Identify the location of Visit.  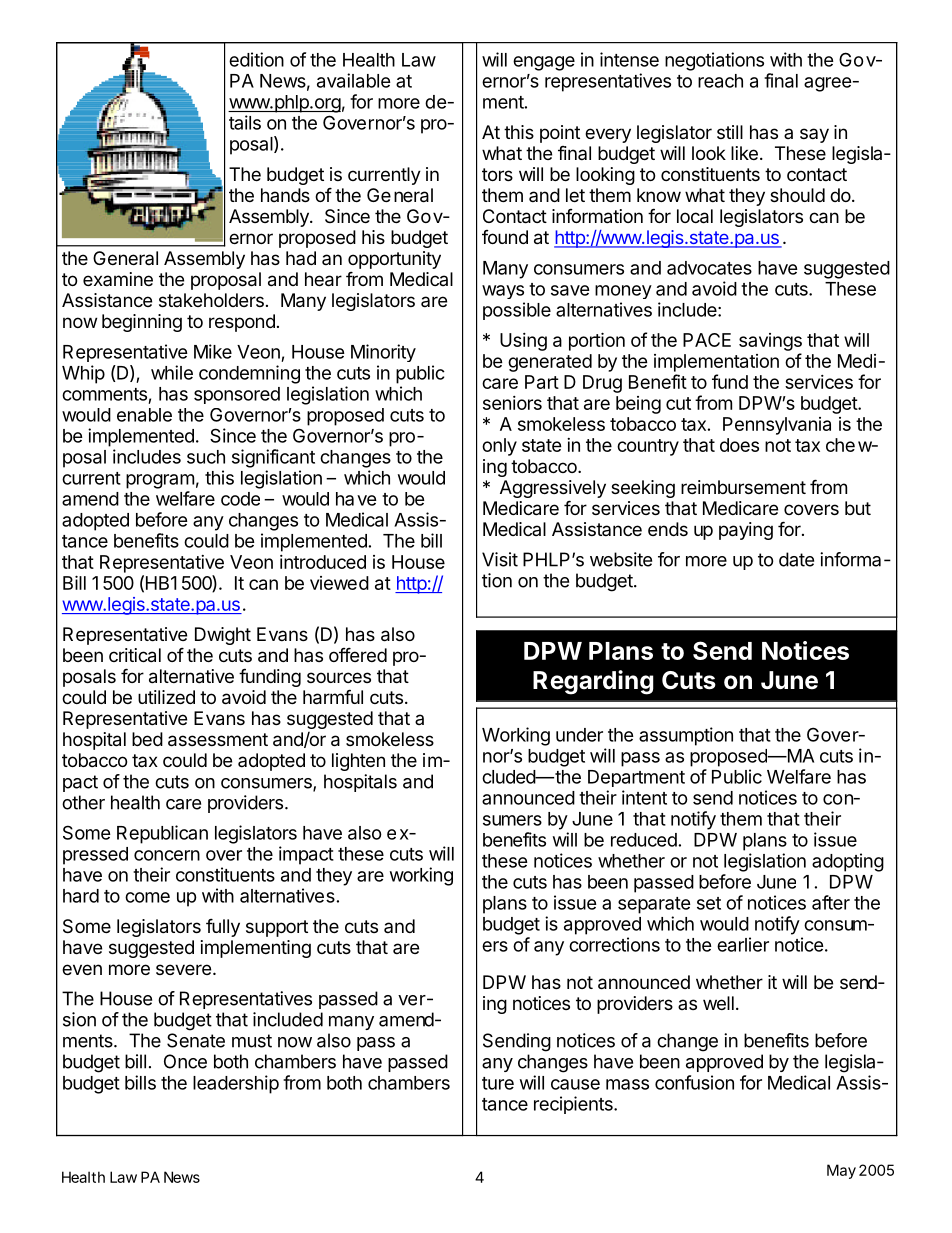
(500, 559).
